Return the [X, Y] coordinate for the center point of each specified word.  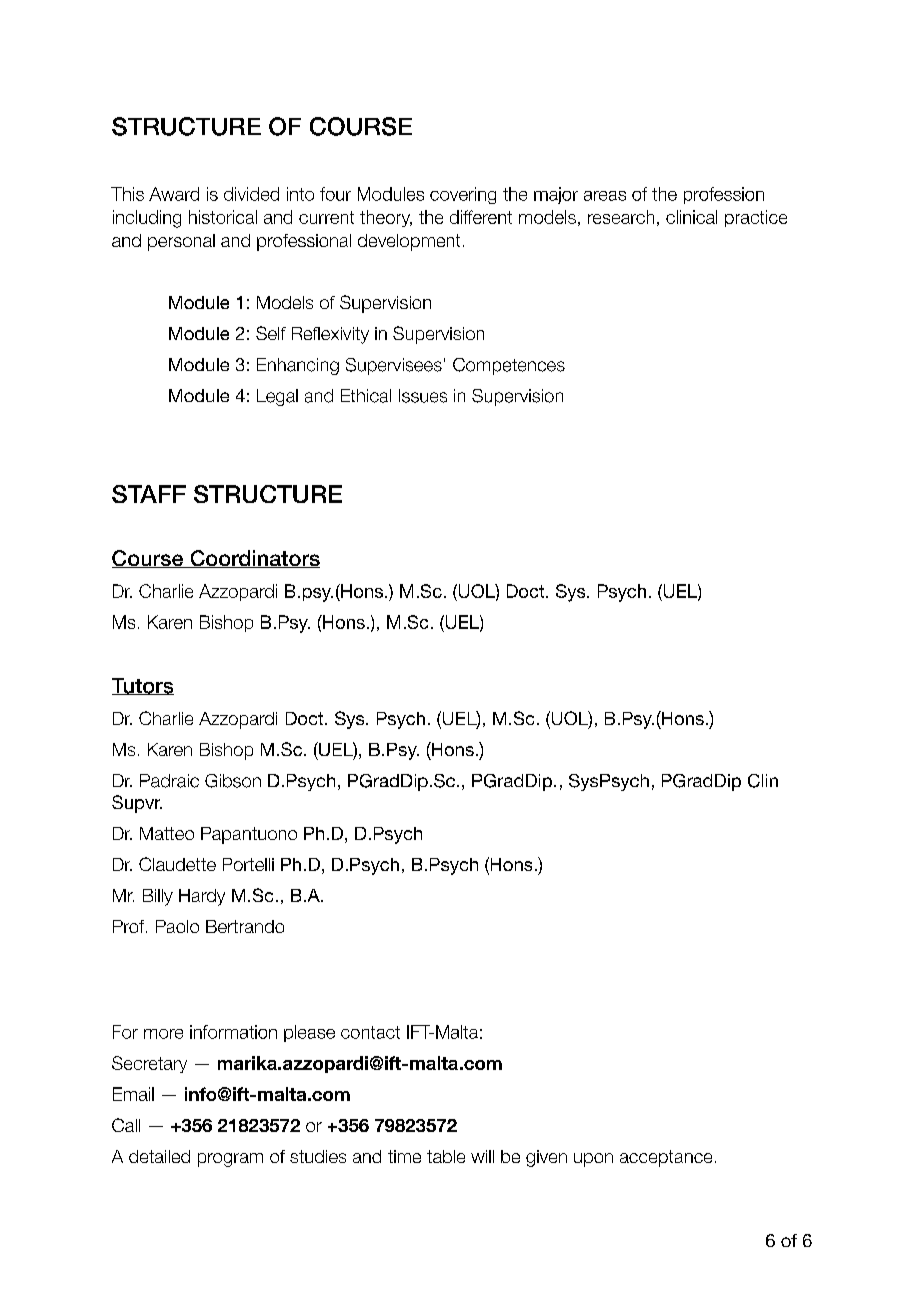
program [230, 1160]
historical [223, 217]
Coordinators [254, 559]
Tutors [143, 686]
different [481, 217]
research [621, 217]
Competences [509, 366]
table [446, 1156]
